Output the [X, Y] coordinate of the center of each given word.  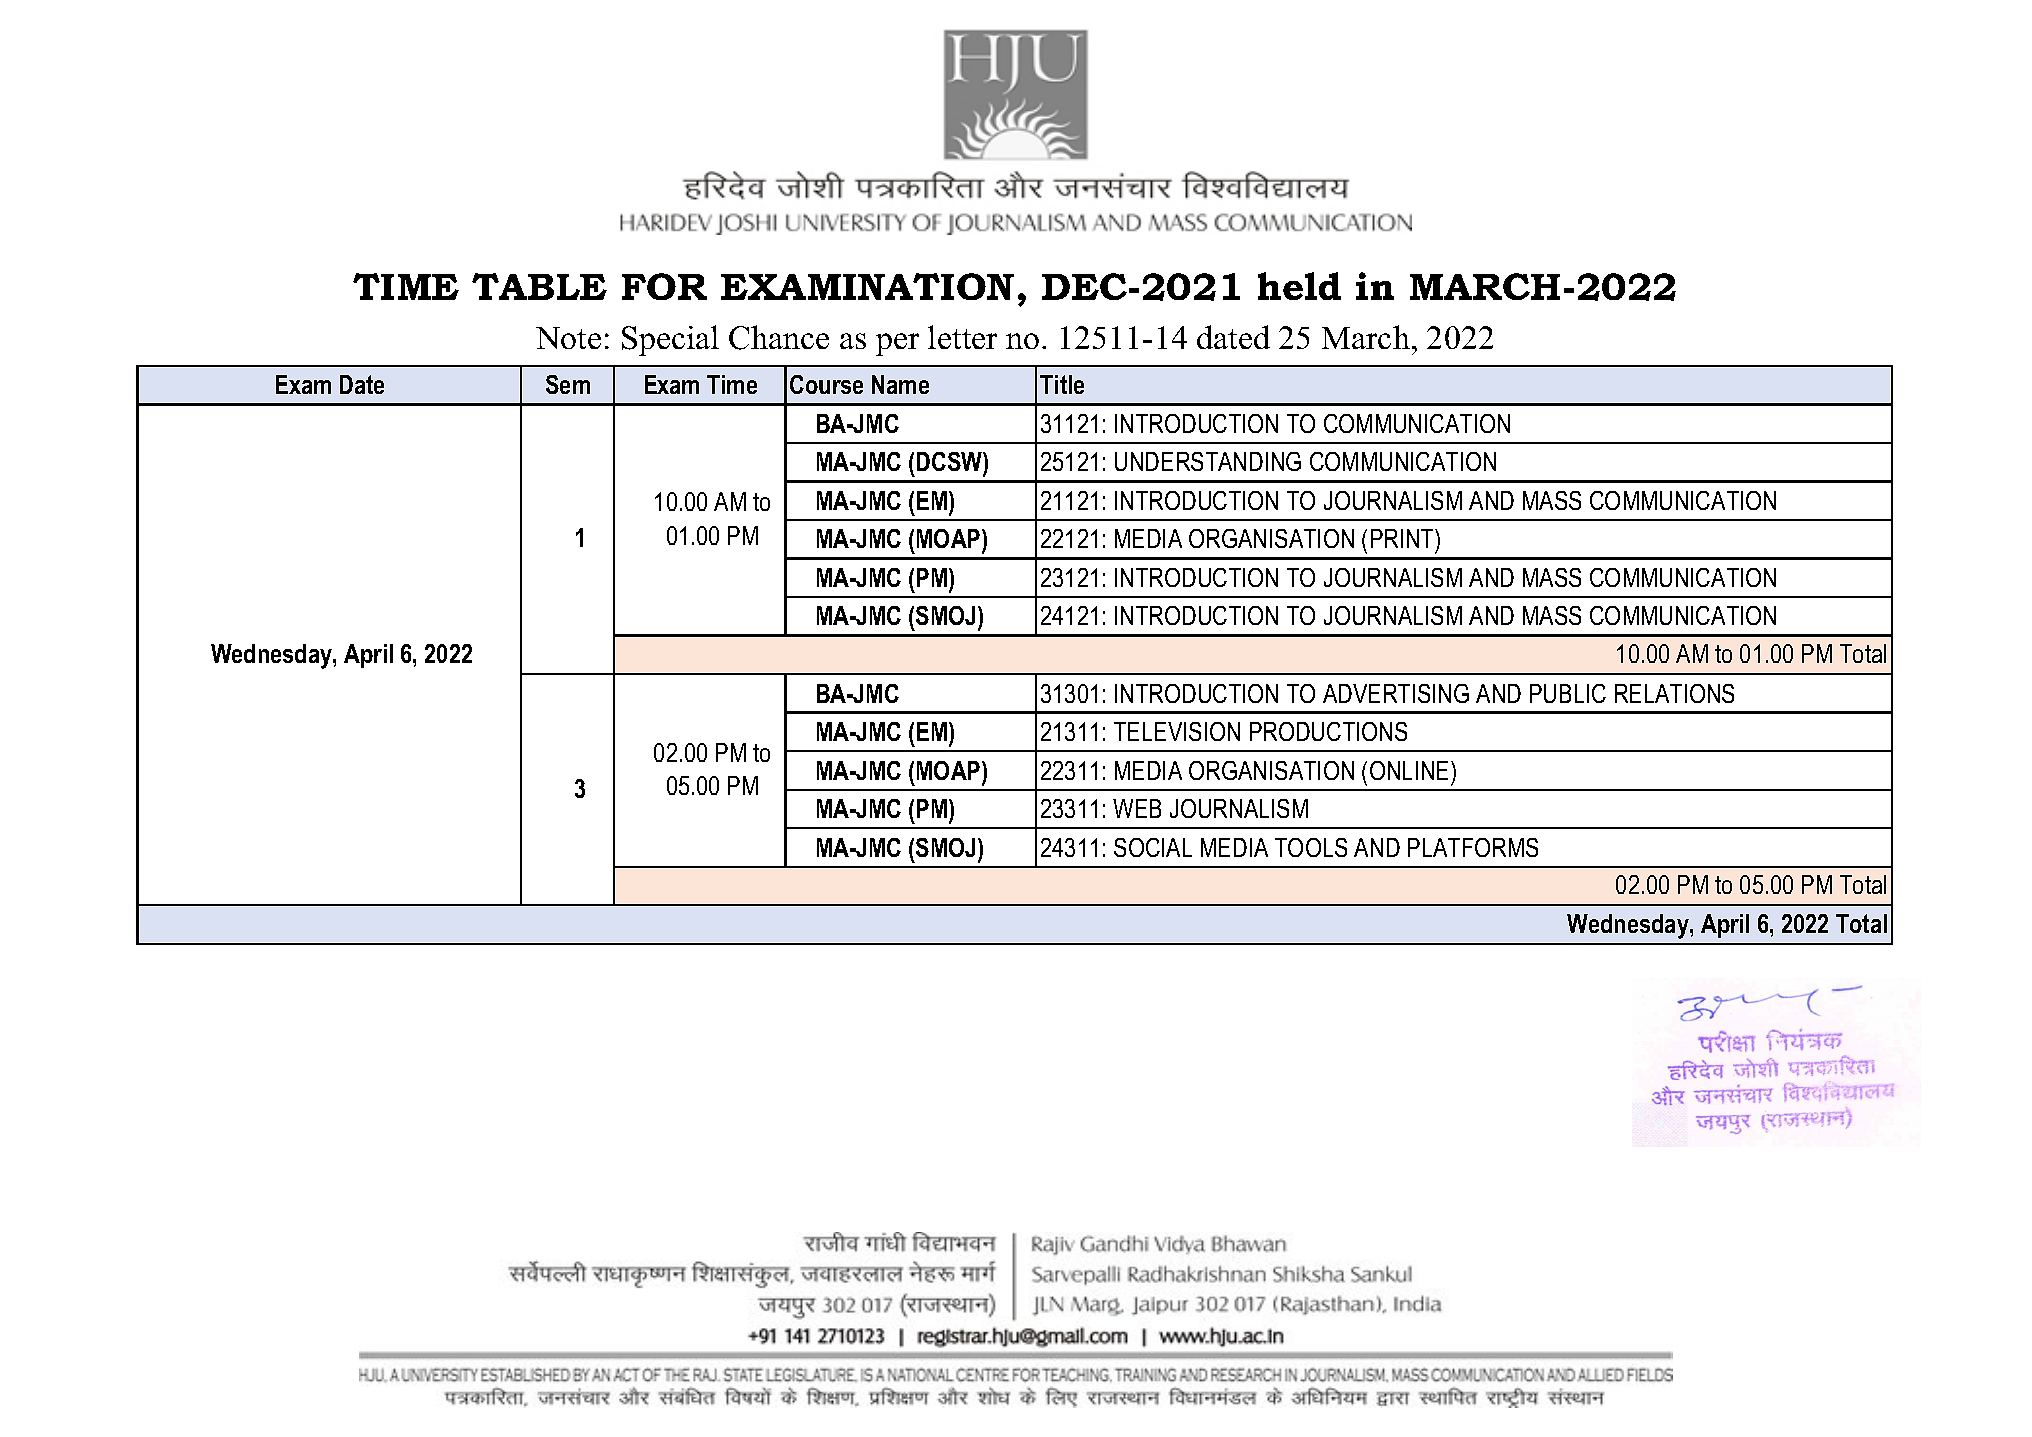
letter [962, 337]
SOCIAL [1153, 847]
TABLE [539, 286]
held [1299, 286]
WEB [1137, 808]
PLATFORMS [1473, 847]
